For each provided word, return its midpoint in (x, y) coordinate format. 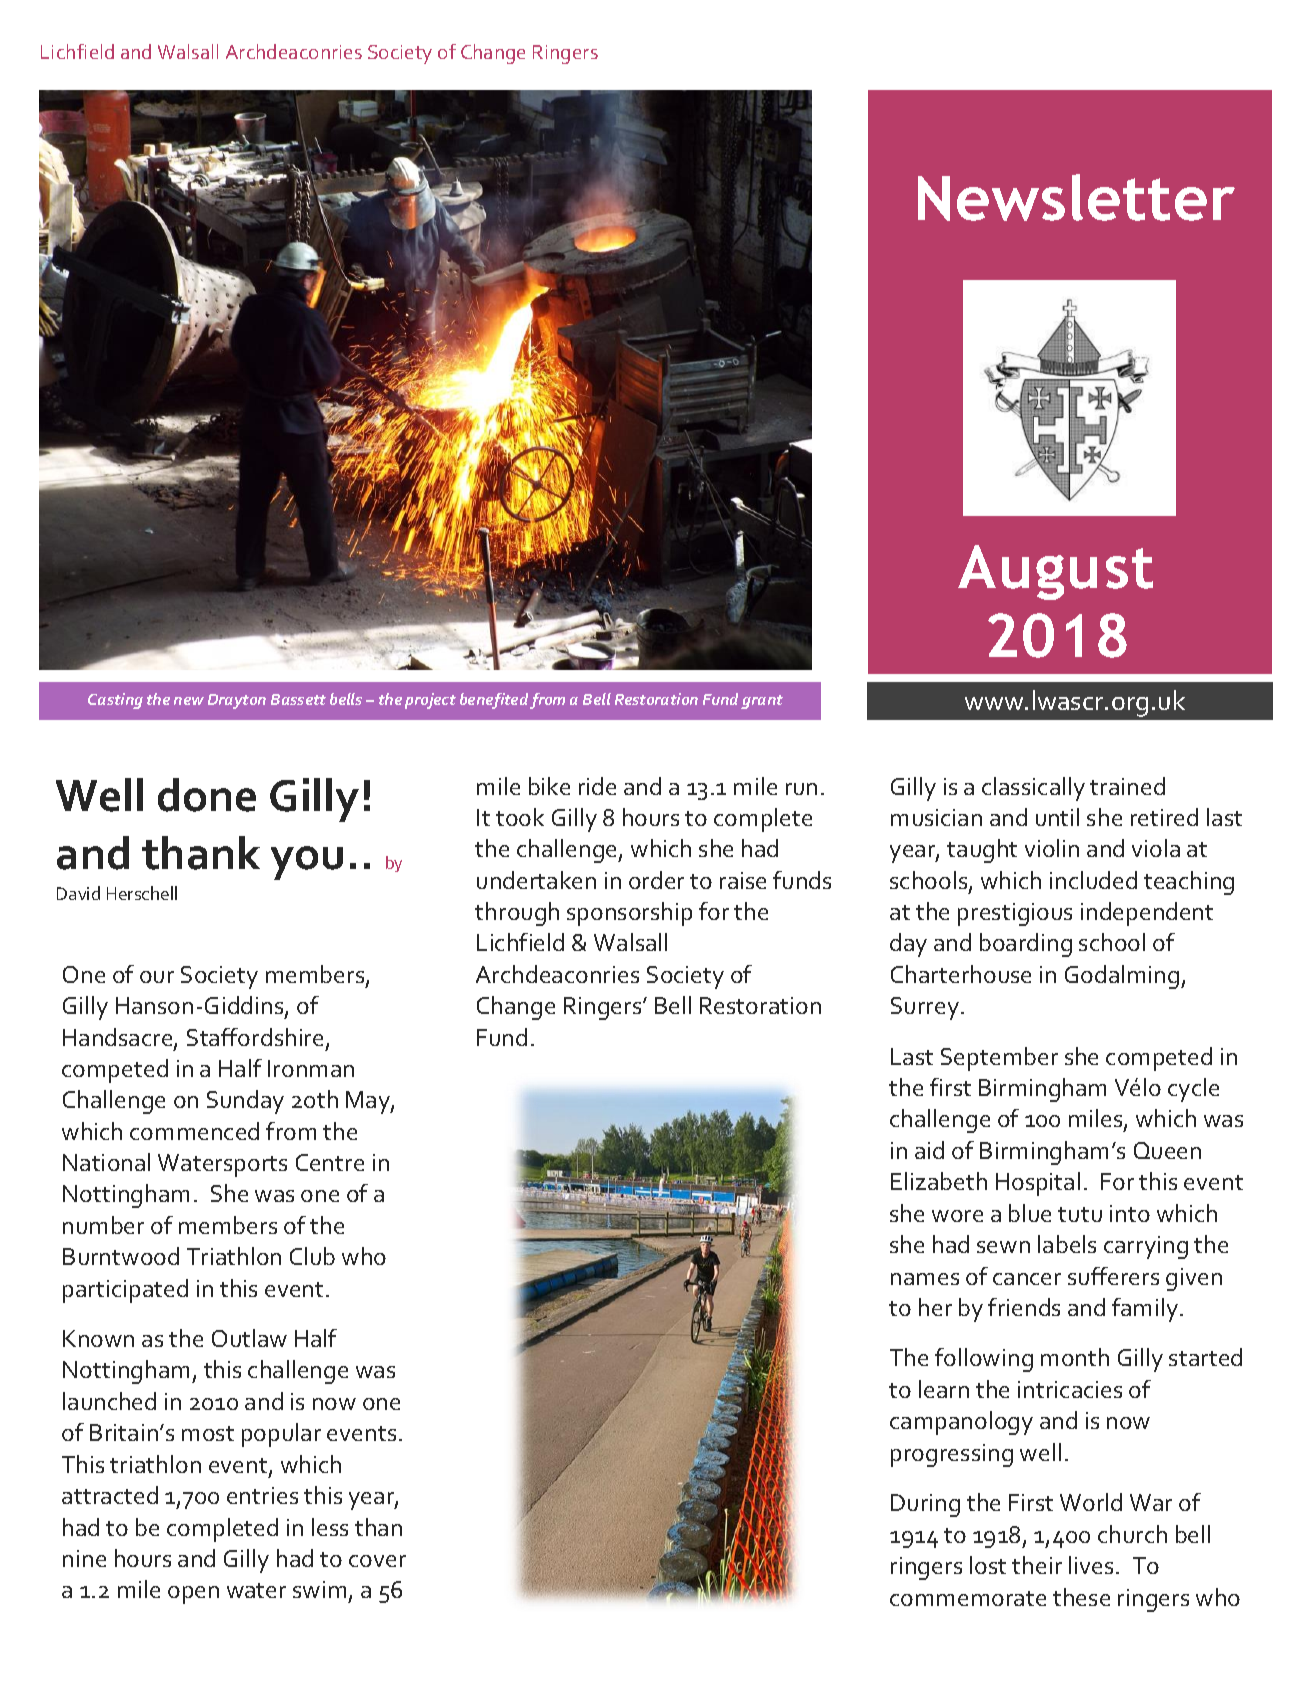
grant (762, 702)
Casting (115, 701)
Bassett (298, 699)
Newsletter (1076, 197)
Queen (1167, 1150)
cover (377, 1561)
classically (1033, 789)
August (1055, 572)
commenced (194, 1131)
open (193, 1595)
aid (929, 1150)
